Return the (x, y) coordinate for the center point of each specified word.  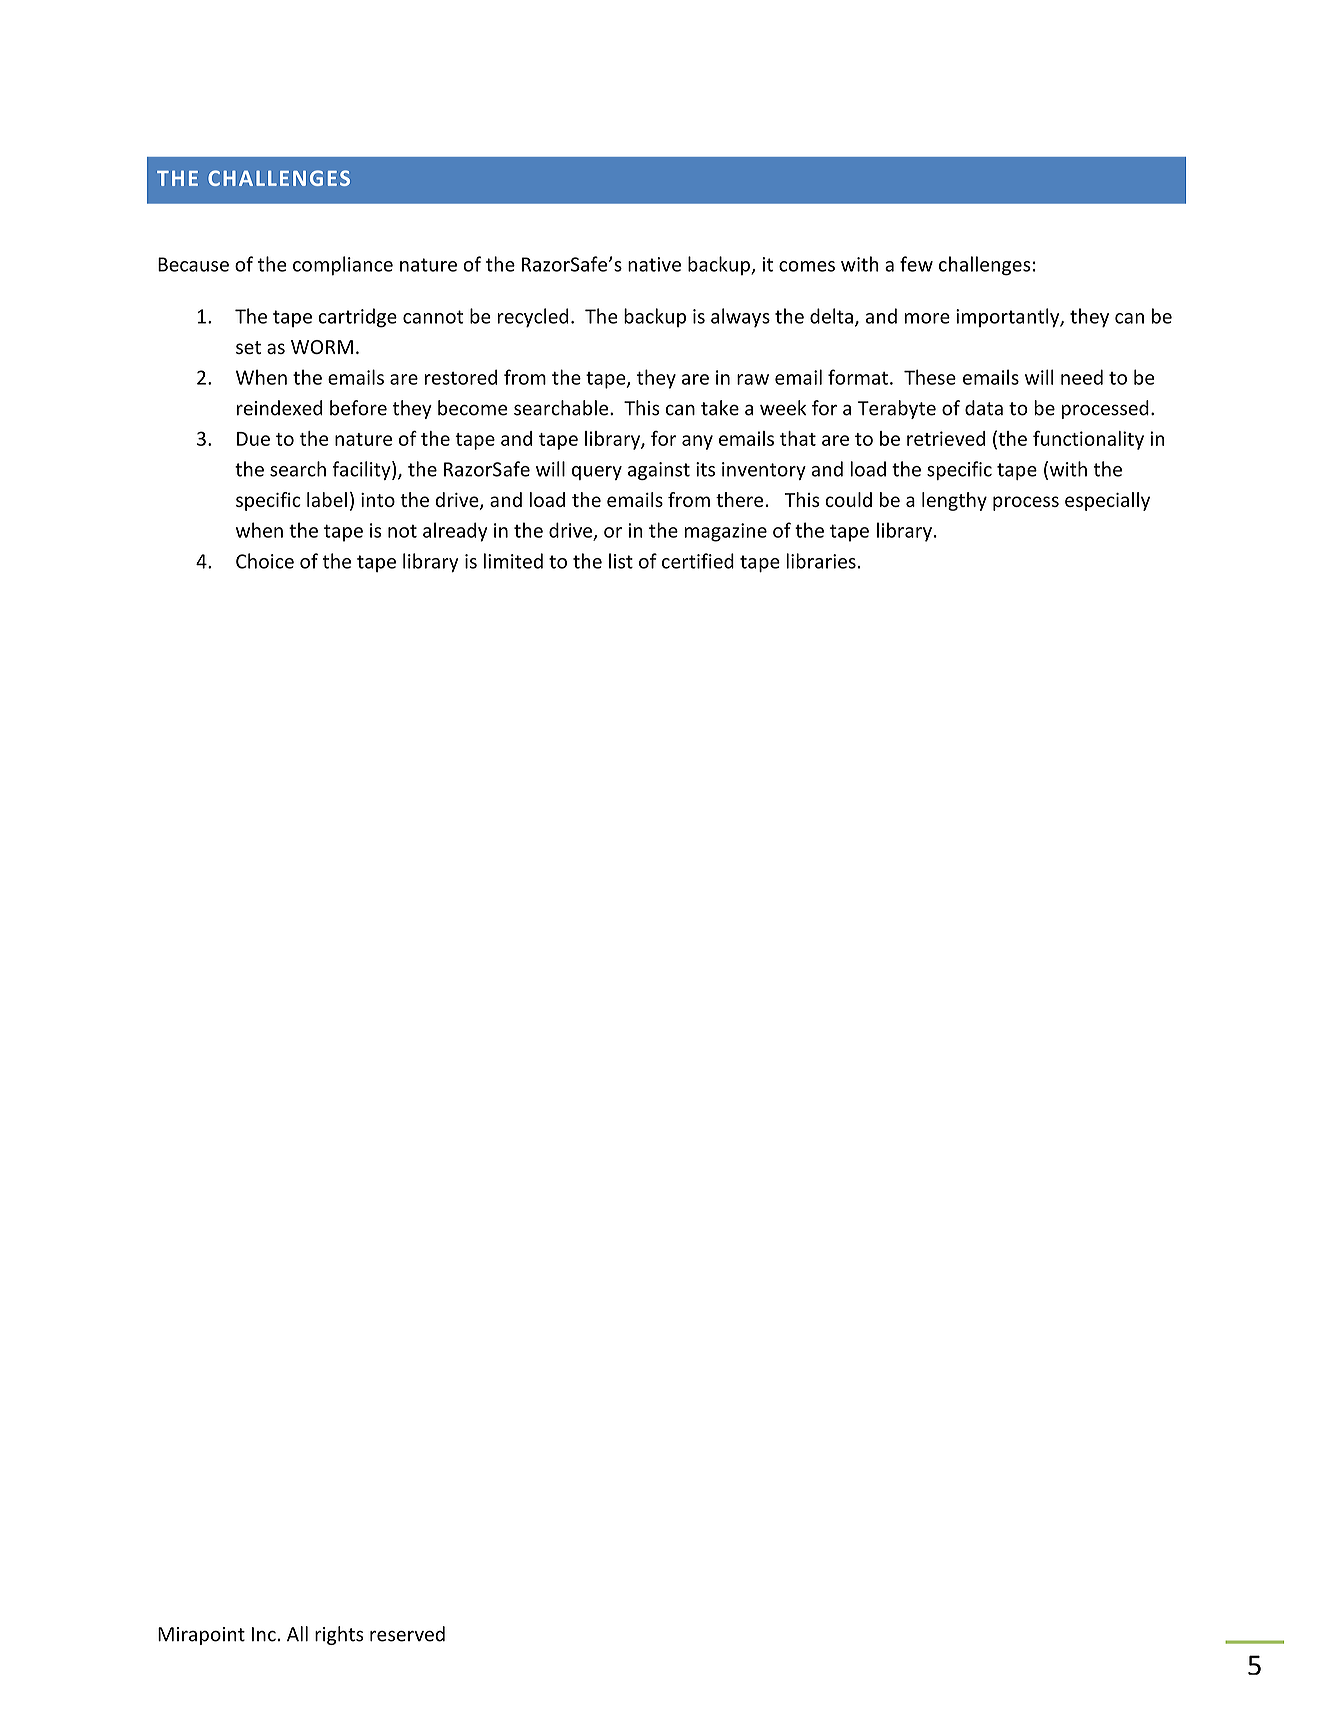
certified (698, 561)
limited (513, 561)
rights (339, 1635)
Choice (265, 561)
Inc (264, 1634)
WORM (322, 347)
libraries (821, 561)
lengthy (954, 501)
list (621, 561)
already (455, 532)
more (927, 318)
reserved (407, 1634)
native (654, 264)
